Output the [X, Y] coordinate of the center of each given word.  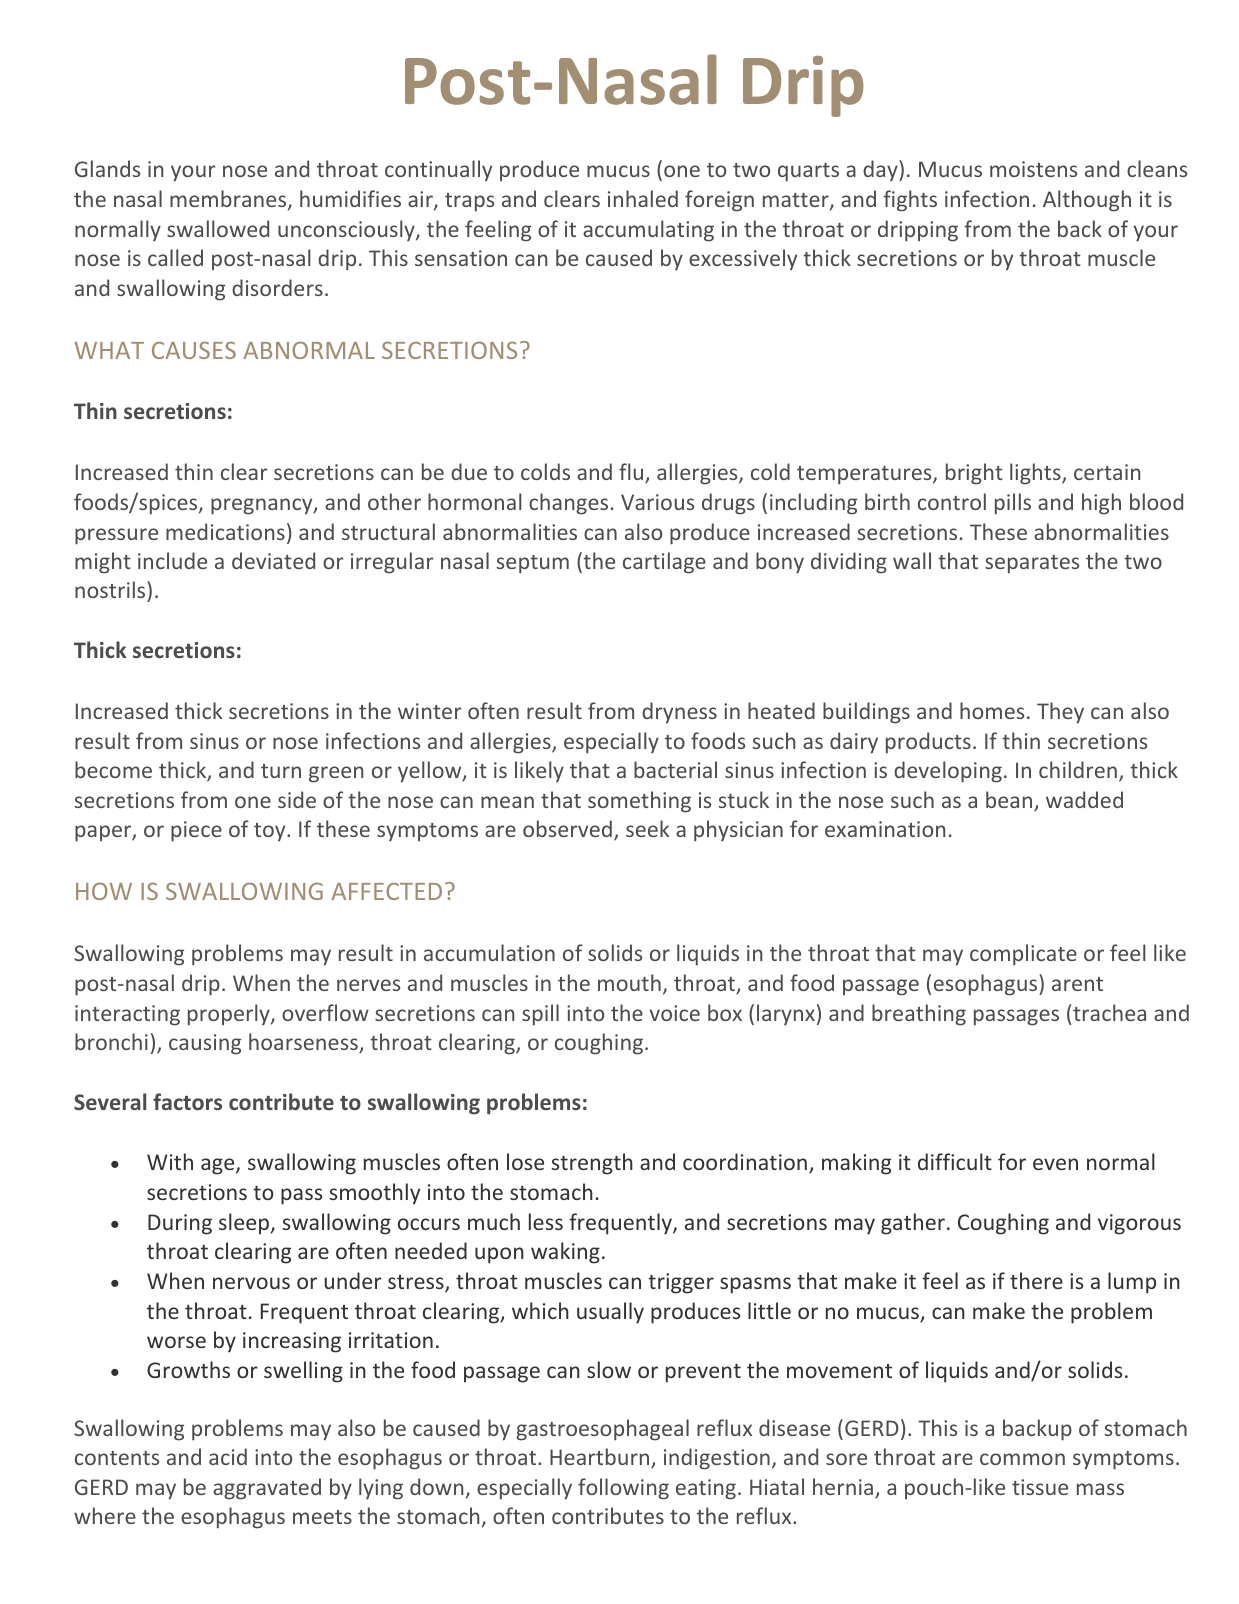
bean [1010, 801]
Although [1087, 201]
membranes [229, 200]
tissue [1040, 1487]
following [623, 1489]
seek [647, 828]
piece [196, 831]
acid [228, 1456]
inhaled [643, 198]
